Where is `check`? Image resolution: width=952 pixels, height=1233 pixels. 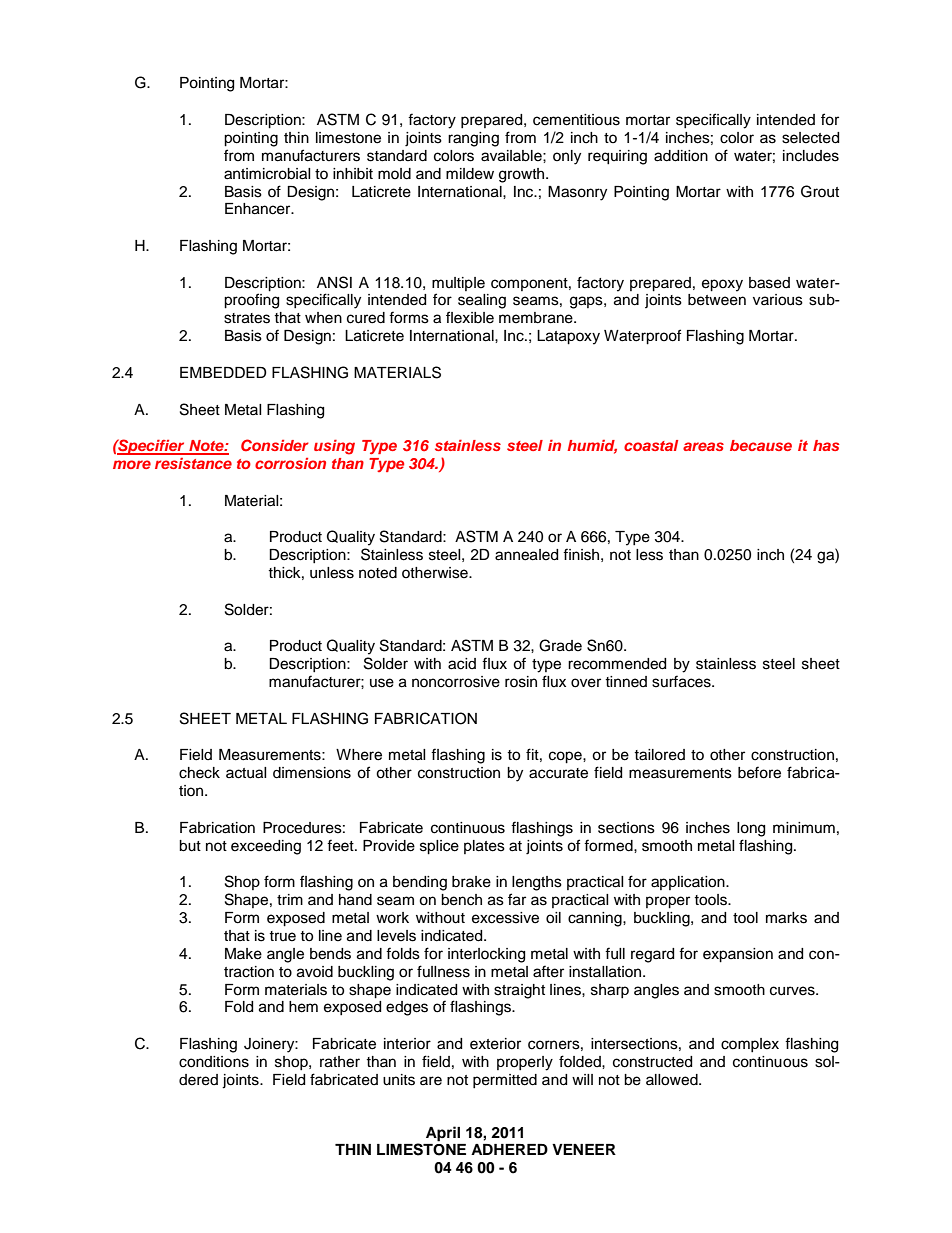 check is located at coordinates (199, 773).
